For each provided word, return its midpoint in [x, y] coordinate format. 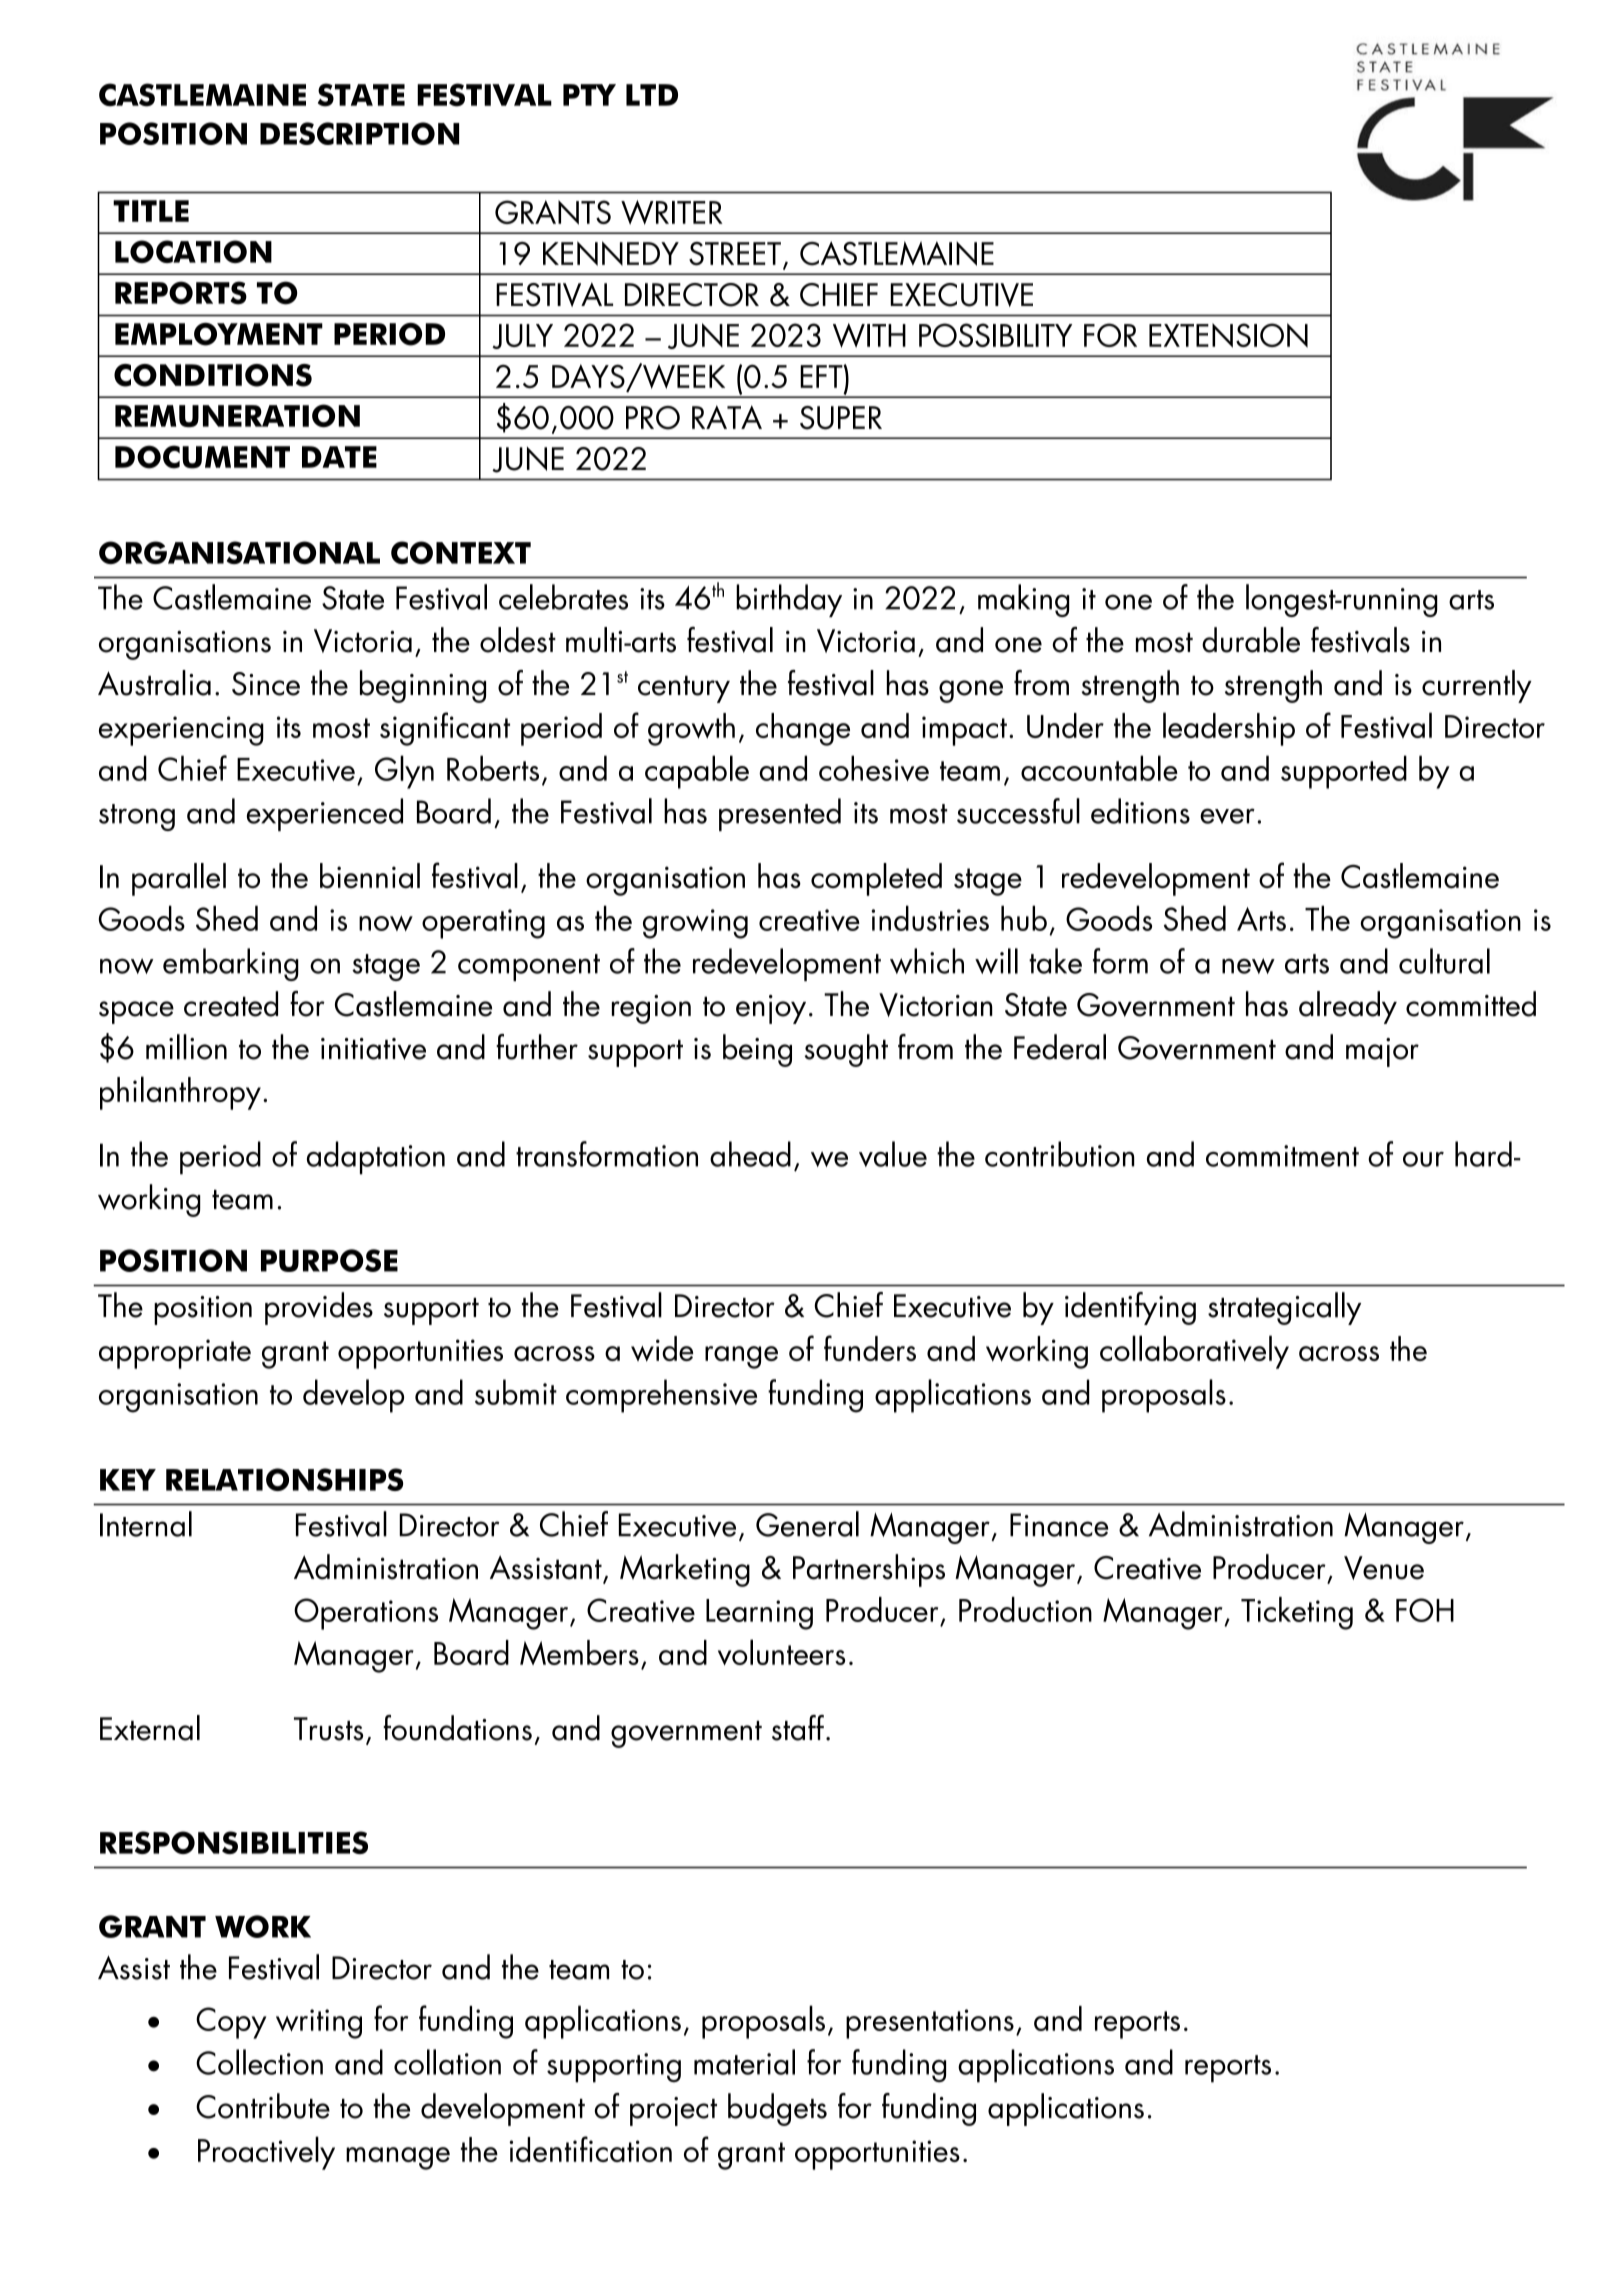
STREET [735, 254]
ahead [750, 1154]
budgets [777, 2109]
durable [1251, 640]
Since [266, 684]
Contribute [263, 2106]
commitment [1282, 1156]
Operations [366, 1614]
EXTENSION [1228, 335]
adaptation [376, 1158]
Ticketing [1297, 1613]
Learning [759, 1614]
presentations [930, 2024]
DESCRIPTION [359, 133]
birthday [789, 600]
